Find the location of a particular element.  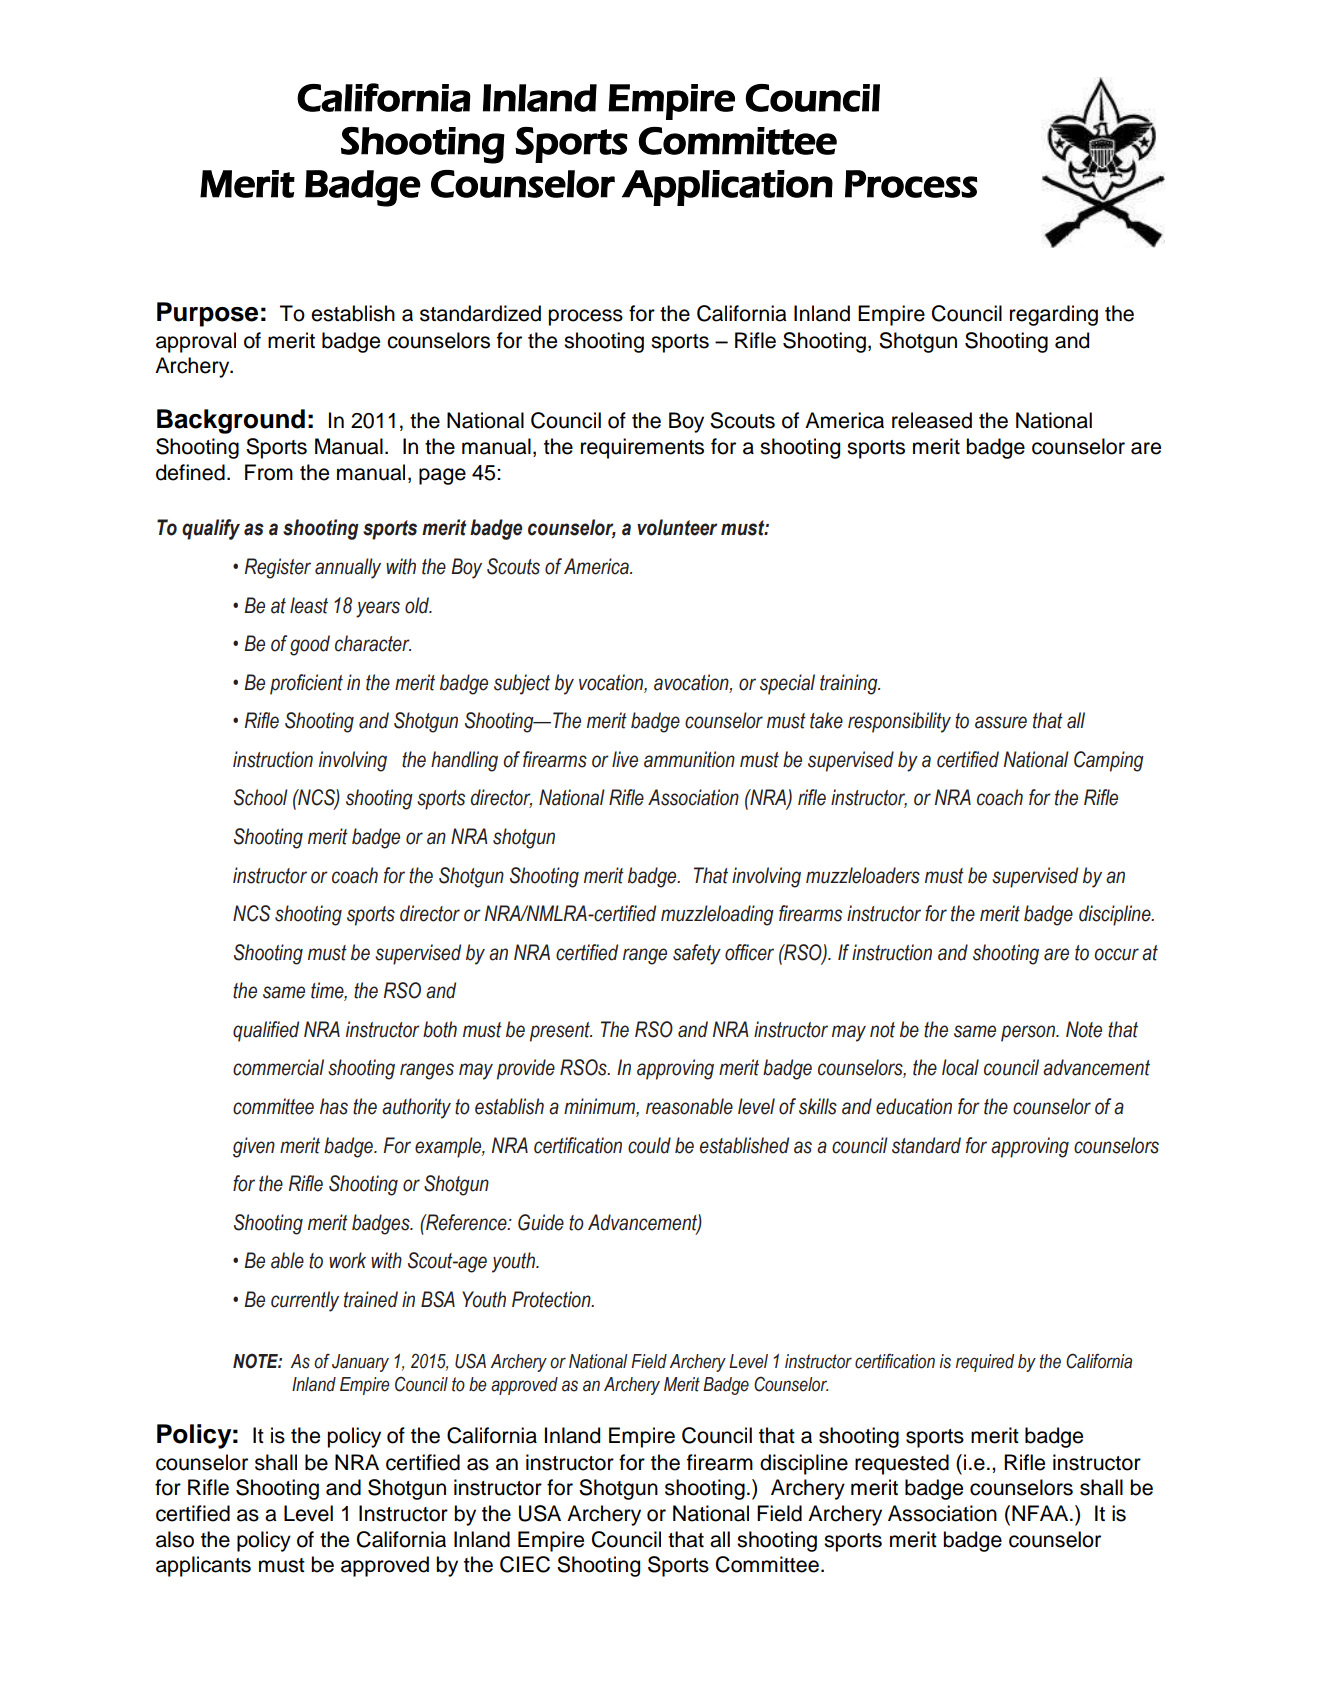

applicants is located at coordinates (203, 1566).
